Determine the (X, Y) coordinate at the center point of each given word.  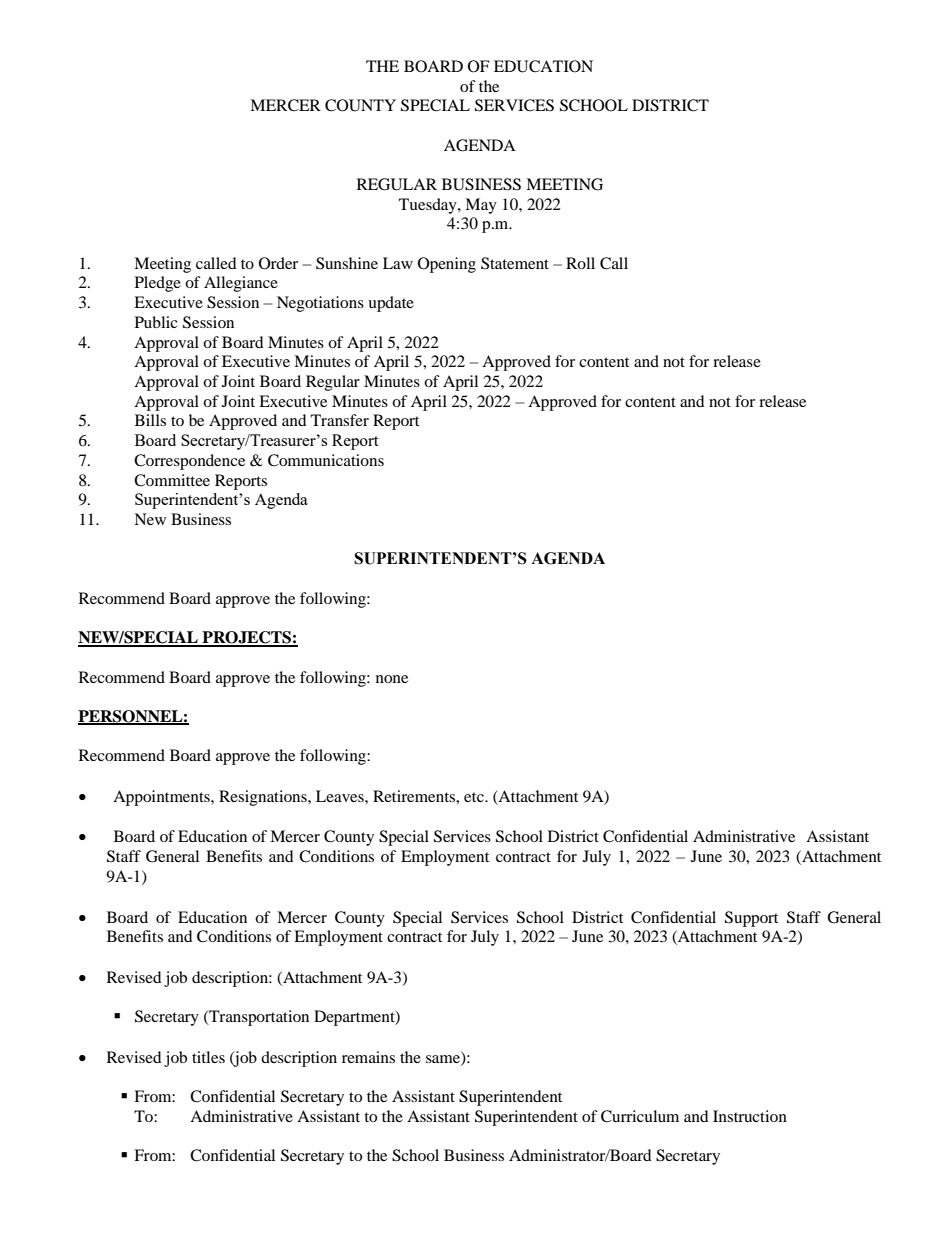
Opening (447, 265)
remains (368, 1057)
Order (278, 263)
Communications (326, 460)
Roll (580, 263)
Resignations (264, 798)
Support (751, 919)
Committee (172, 480)
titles (208, 1057)
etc (475, 797)
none (392, 679)
